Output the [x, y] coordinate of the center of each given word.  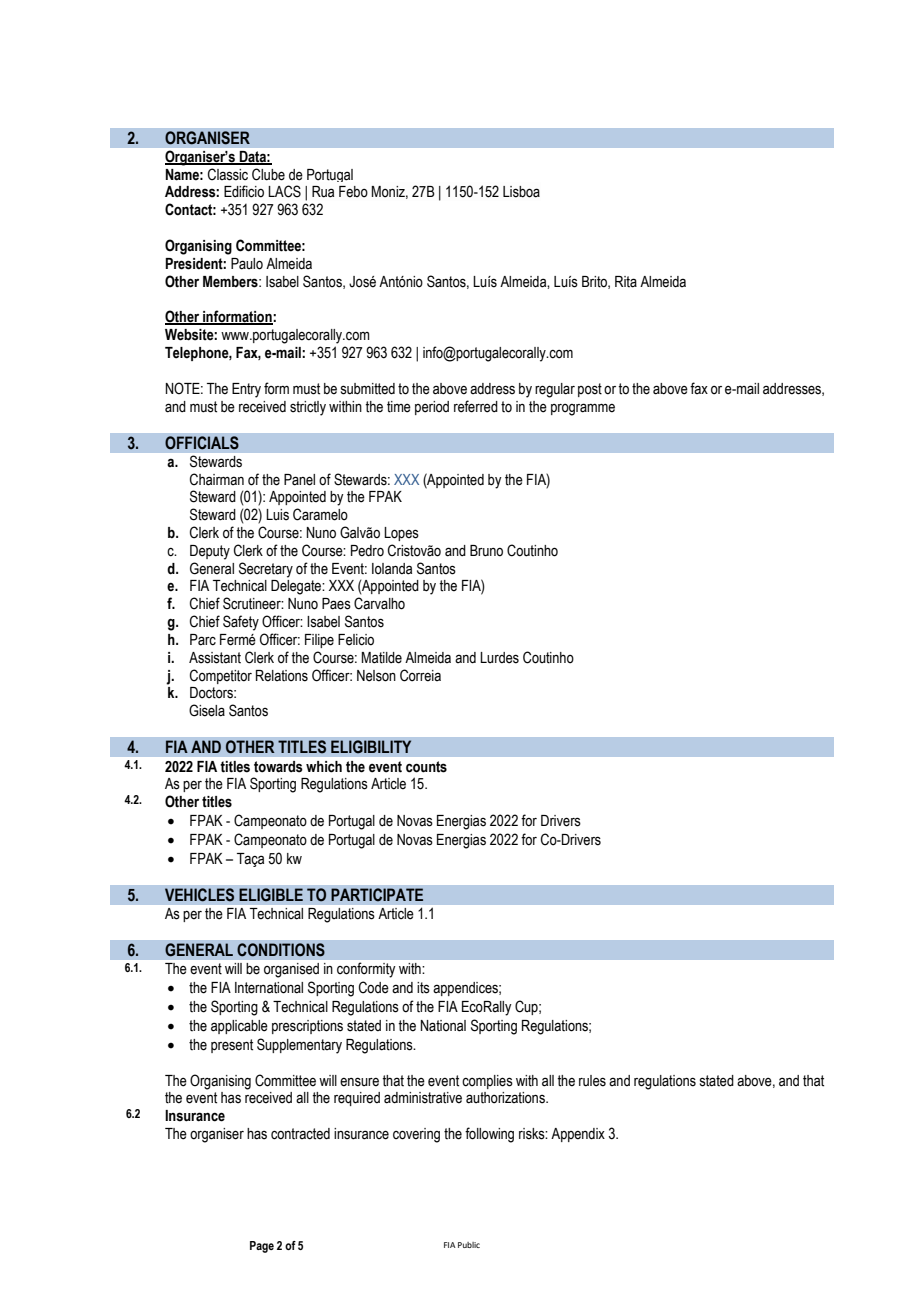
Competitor [221, 676]
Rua [323, 192]
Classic [228, 174]
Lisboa [521, 192]
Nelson [376, 676]
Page [262, 1247]
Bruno [486, 551]
